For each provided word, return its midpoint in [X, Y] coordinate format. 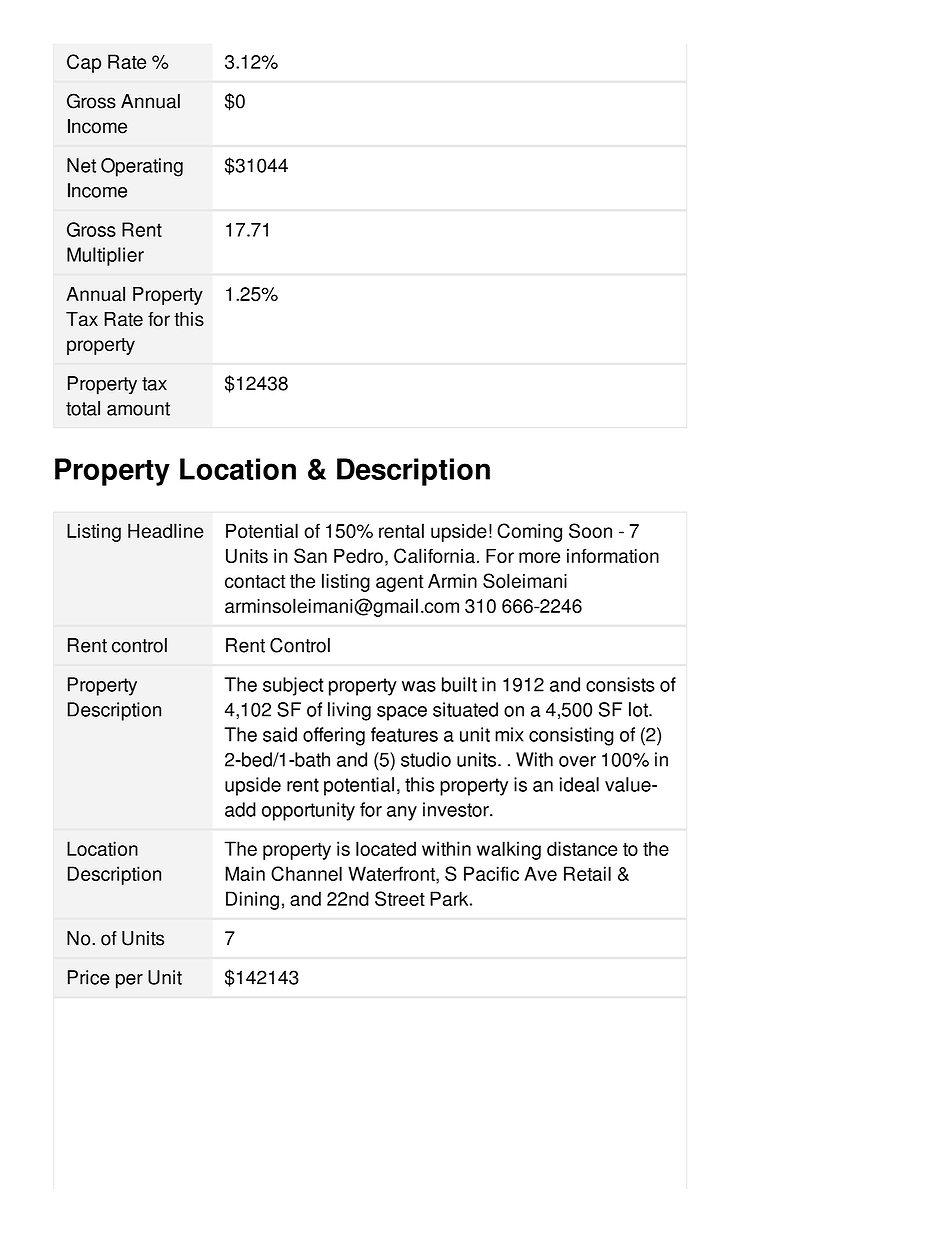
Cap [84, 63]
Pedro [358, 555]
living [349, 711]
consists [620, 684]
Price [89, 977]
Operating [142, 167]
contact [255, 581]
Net [81, 165]
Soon [590, 530]
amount [138, 409]
